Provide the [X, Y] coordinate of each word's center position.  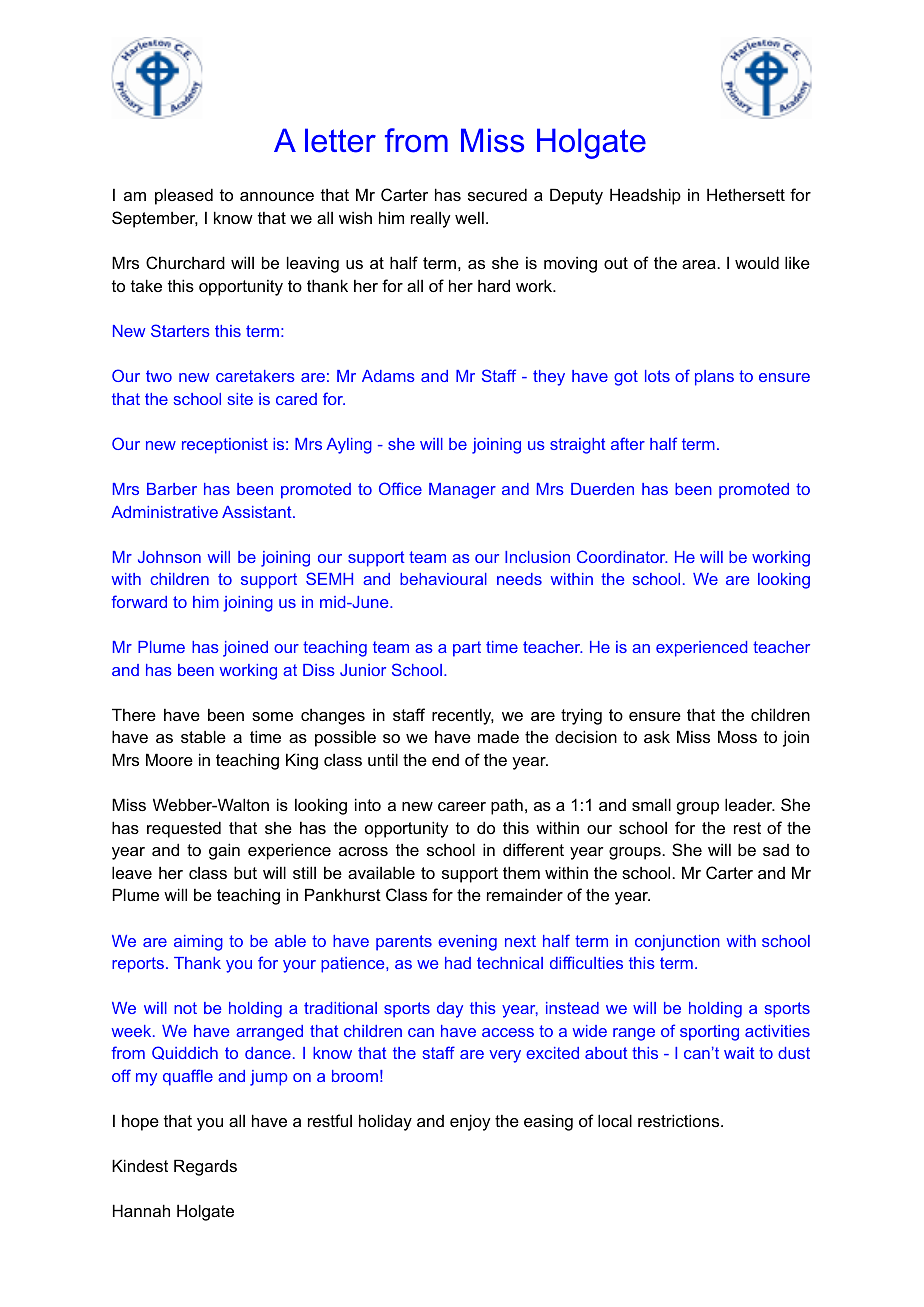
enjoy [470, 1122]
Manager [462, 491]
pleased [184, 196]
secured [497, 194]
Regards [205, 1167]
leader [750, 804]
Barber [172, 489]
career [462, 806]
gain [224, 851]
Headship [645, 196]
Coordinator [622, 556]
